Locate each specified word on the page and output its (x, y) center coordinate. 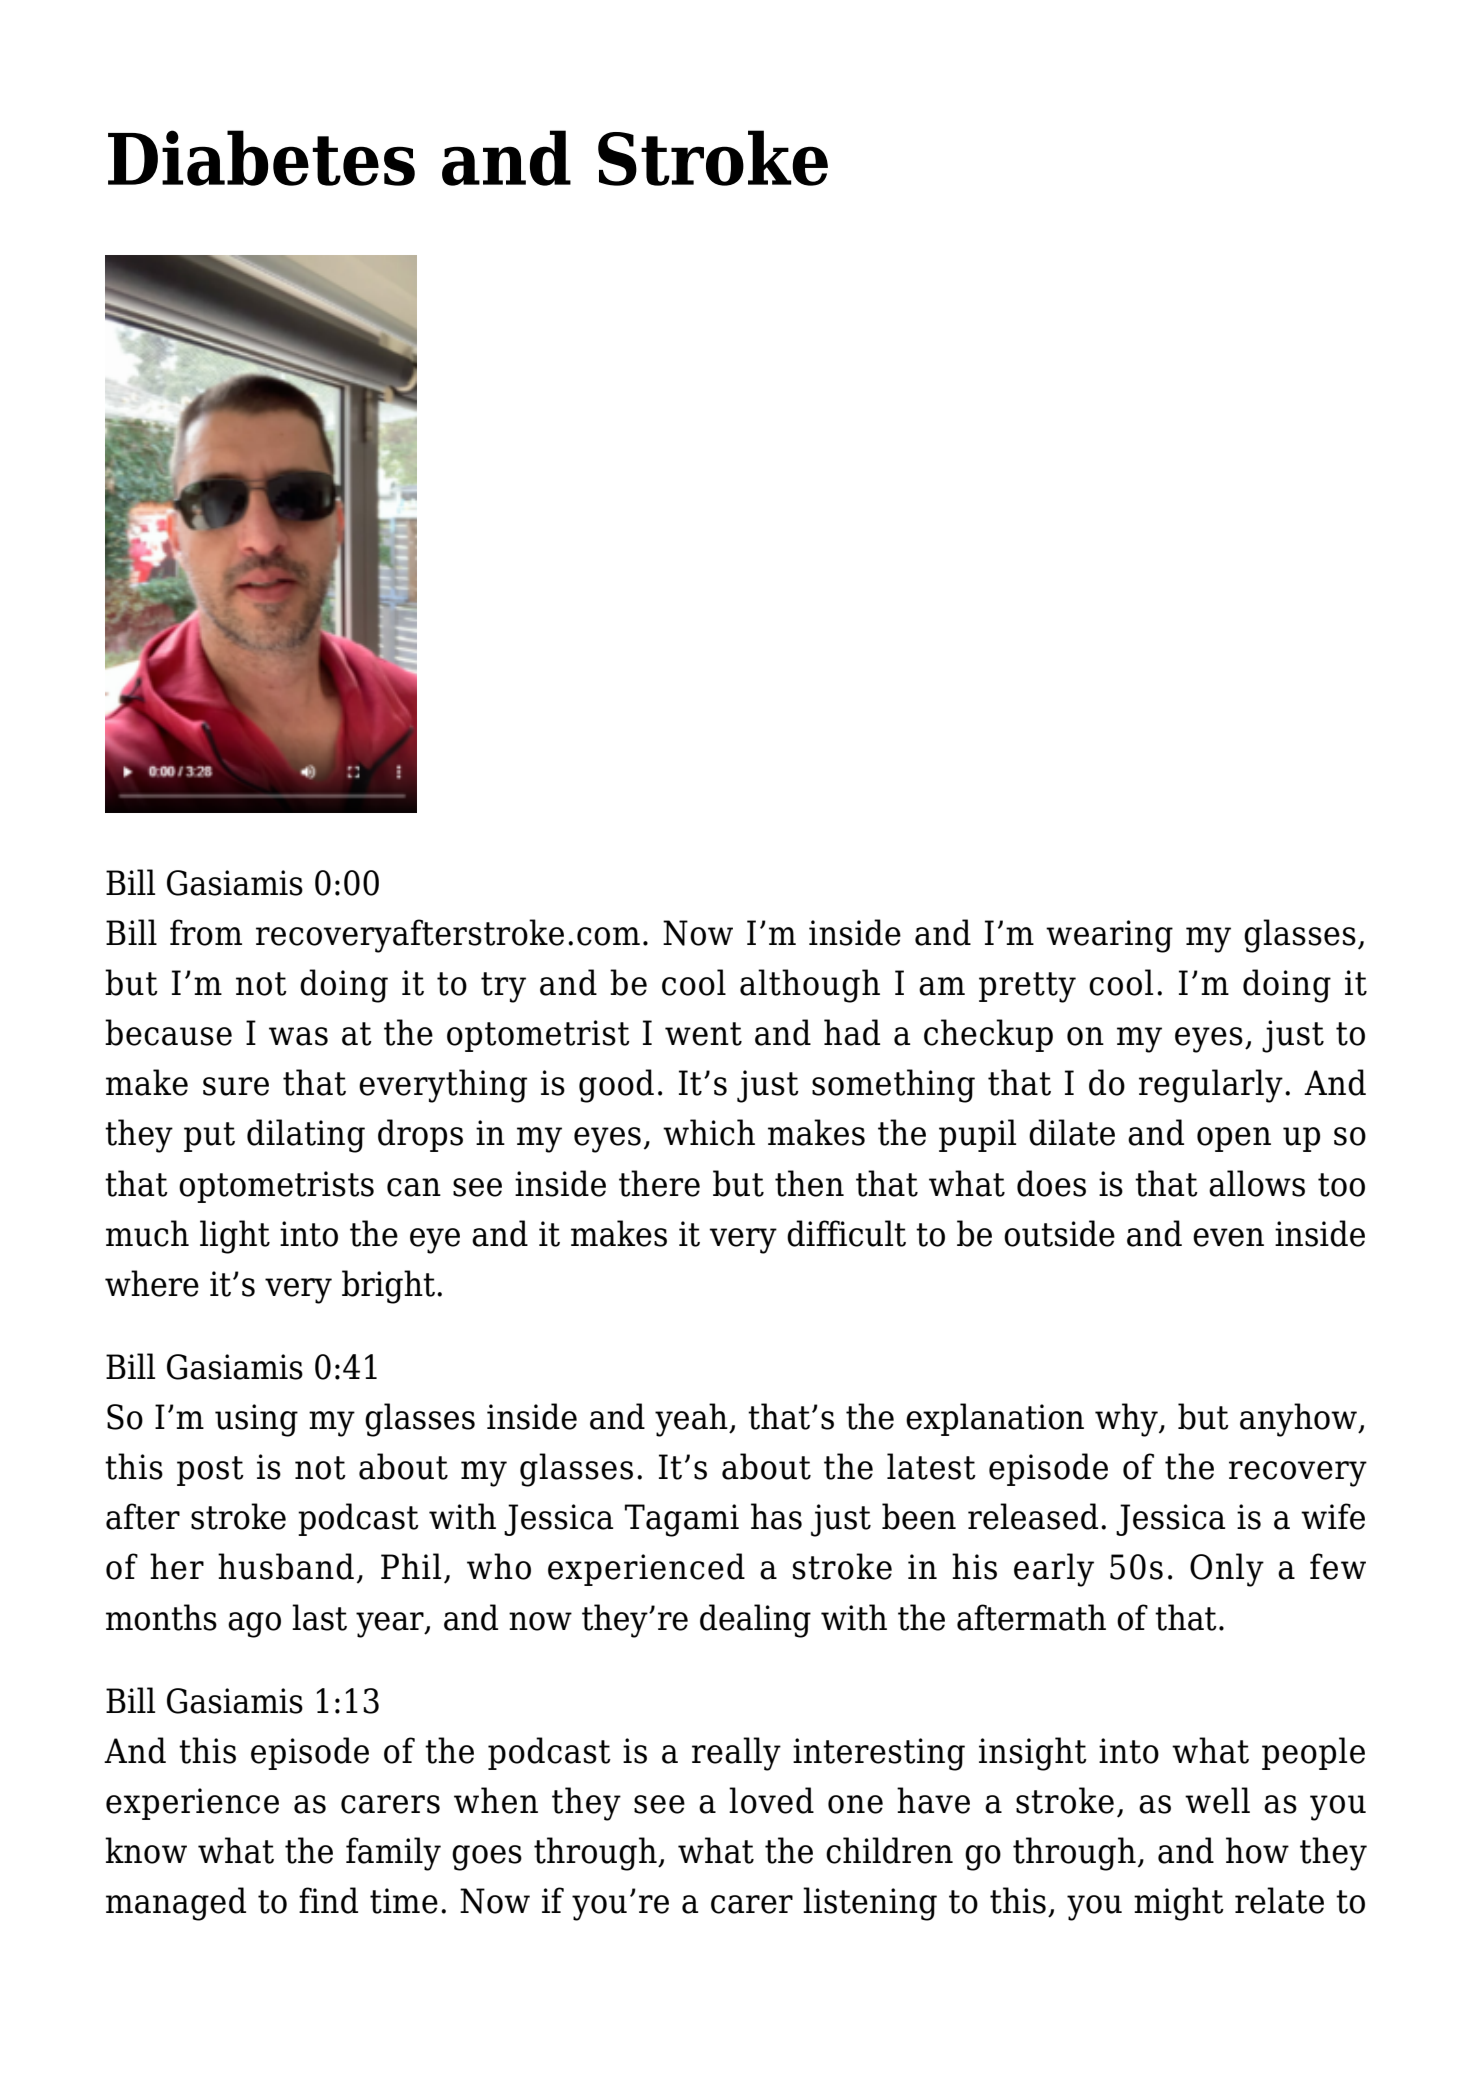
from (206, 932)
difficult (846, 1233)
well (1217, 1800)
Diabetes (261, 158)
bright (388, 1287)
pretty (1027, 987)
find (328, 1900)
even (1228, 1237)
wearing (1109, 936)
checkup (988, 1035)
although (810, 986)
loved (771, 1800)
